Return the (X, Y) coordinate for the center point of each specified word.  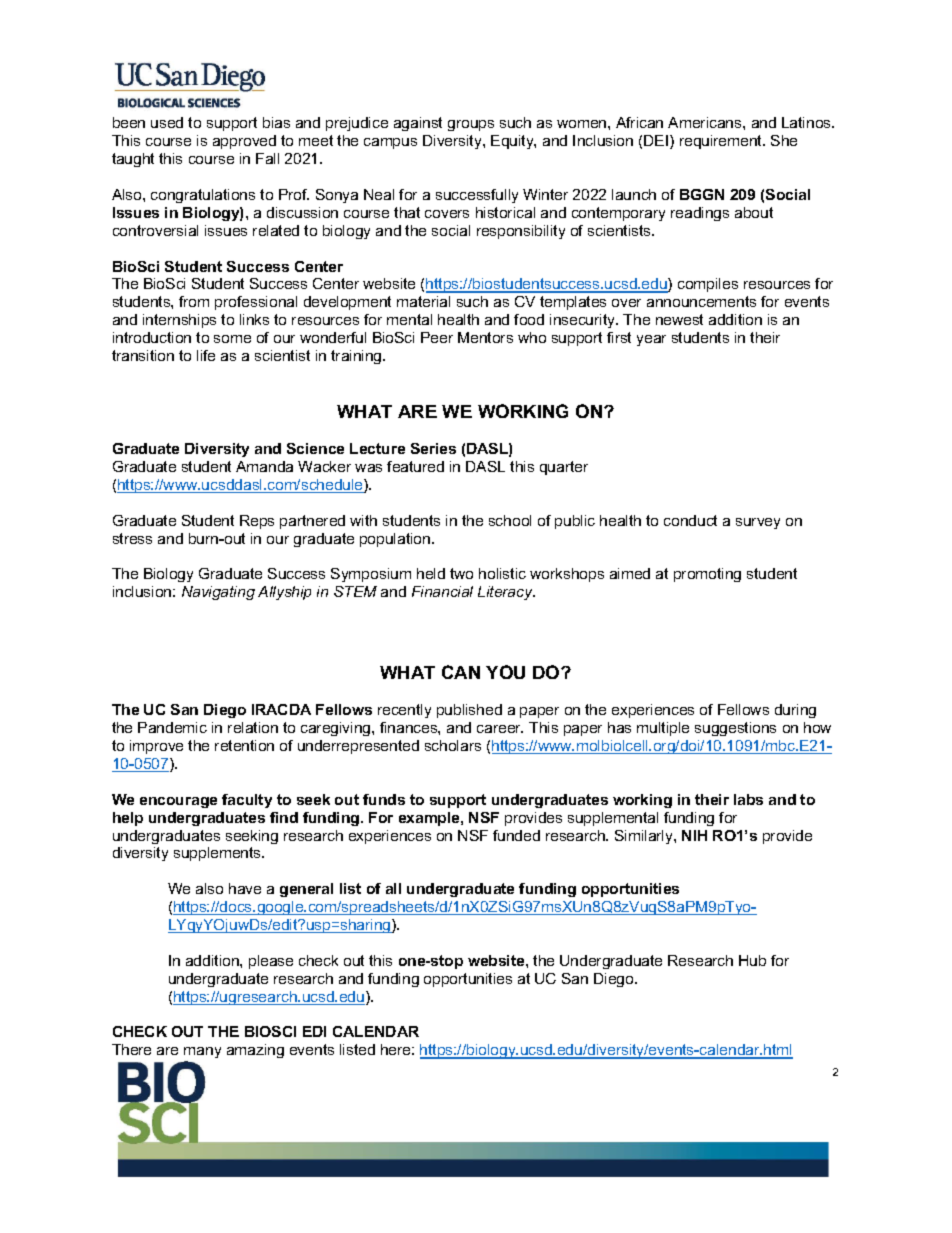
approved (244, 142)
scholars (453, 745)
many (202, 1054)
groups (471, 125)
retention (244, 745)
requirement (722, 142)
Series (433, 448)
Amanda (264, 466)
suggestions (735, 729)
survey (758, 523)
